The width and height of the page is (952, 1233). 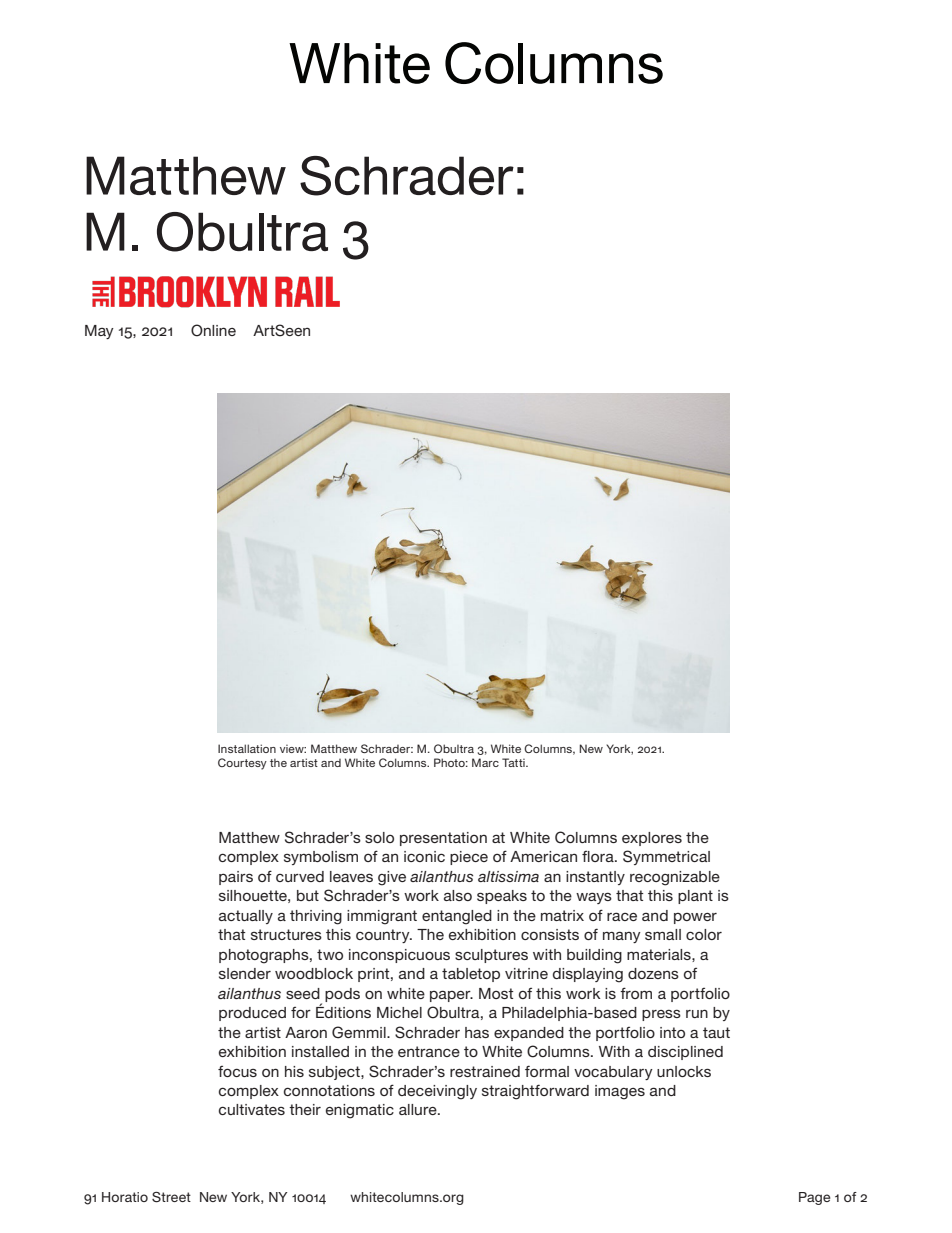 I want to click on Courtesy, so click(x=242, y=764).
